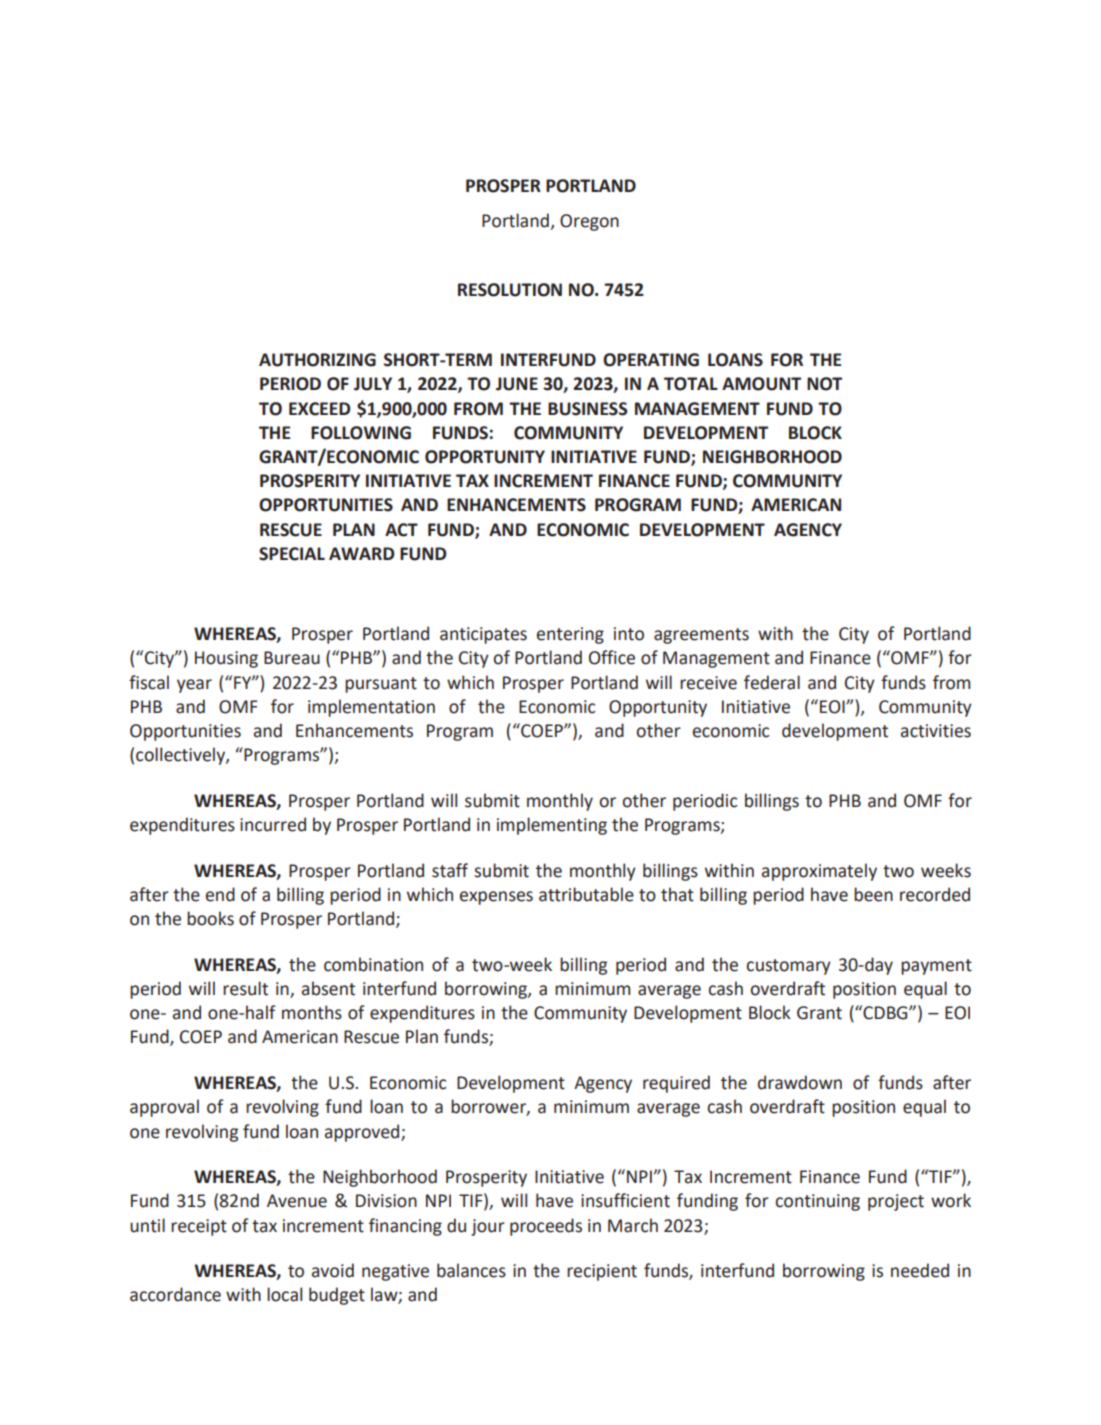 This document has height=1425, width=1101. I want to click on entering, so click(570, 635).
